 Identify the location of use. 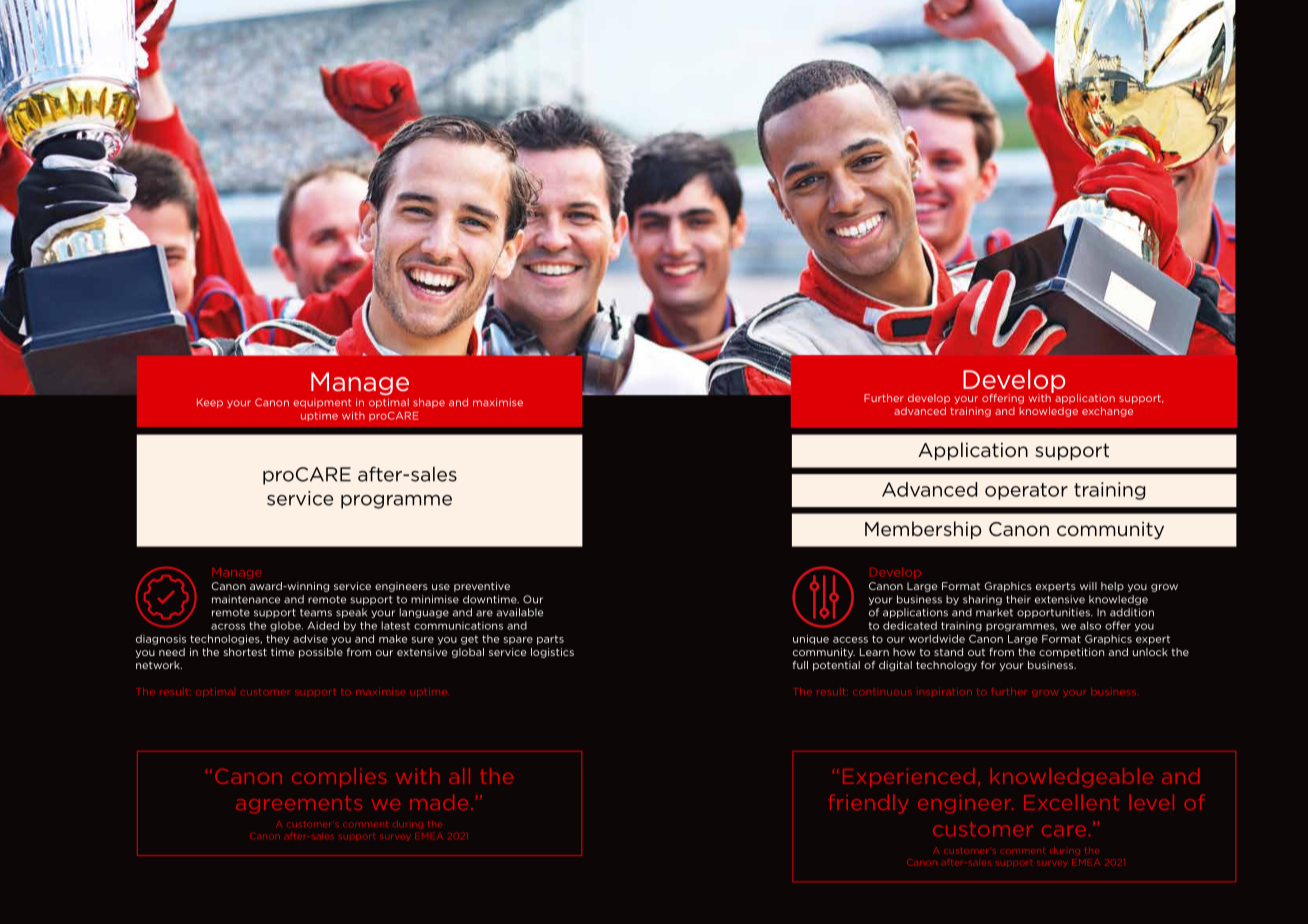
(441, 587).
